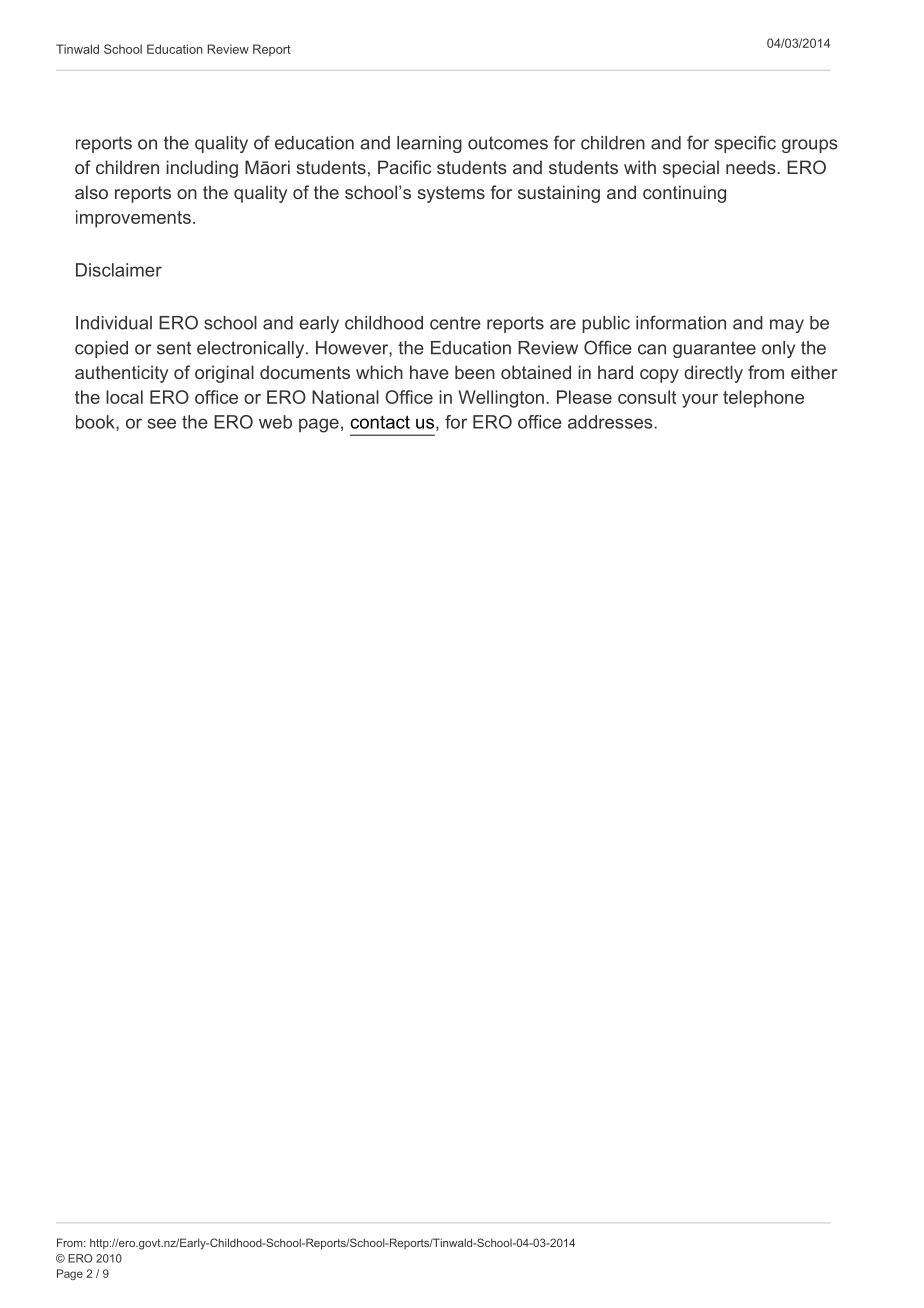  I want to click on including, so click(202, 169).
